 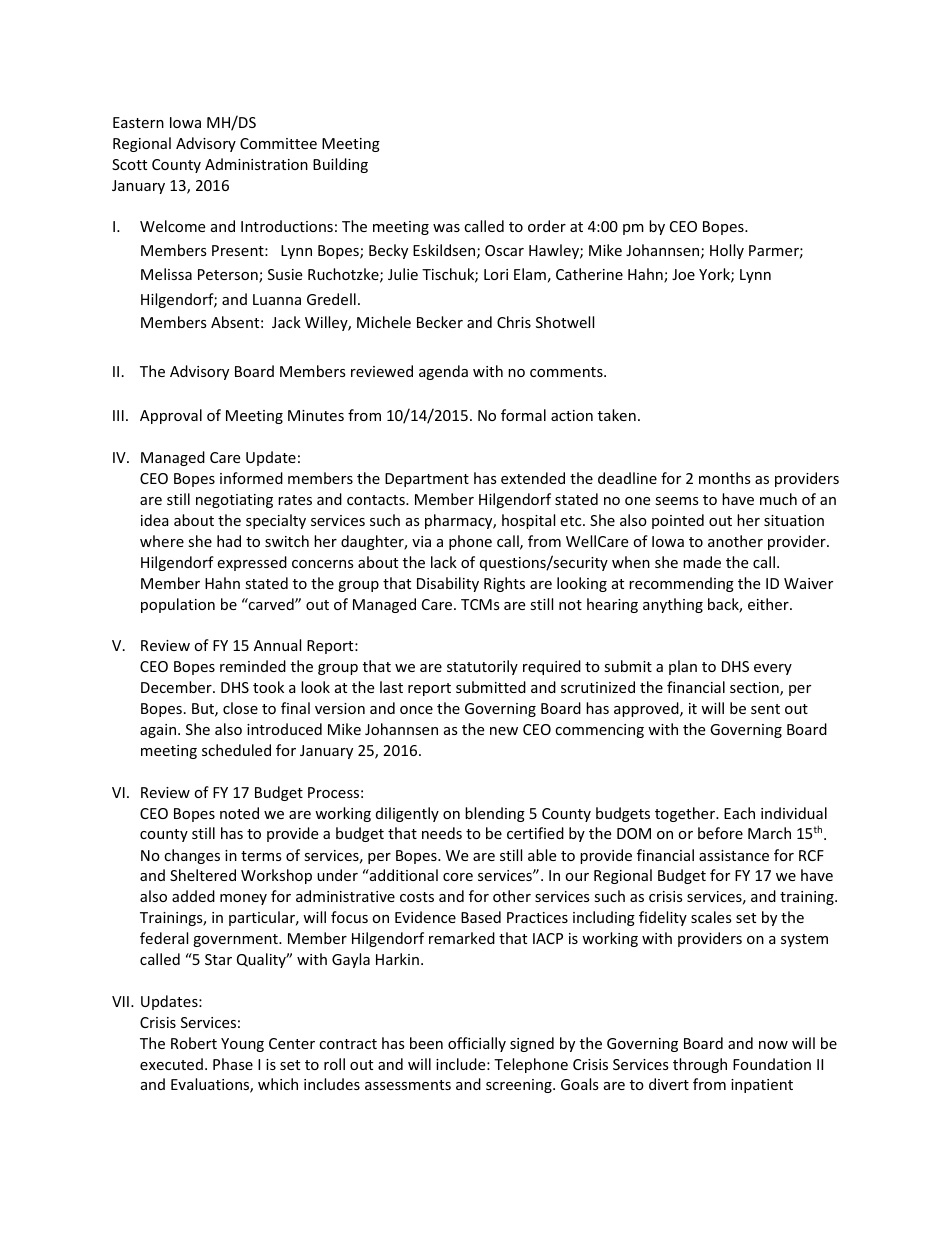 I want to click on officially, so click(x=477, y=1044).
